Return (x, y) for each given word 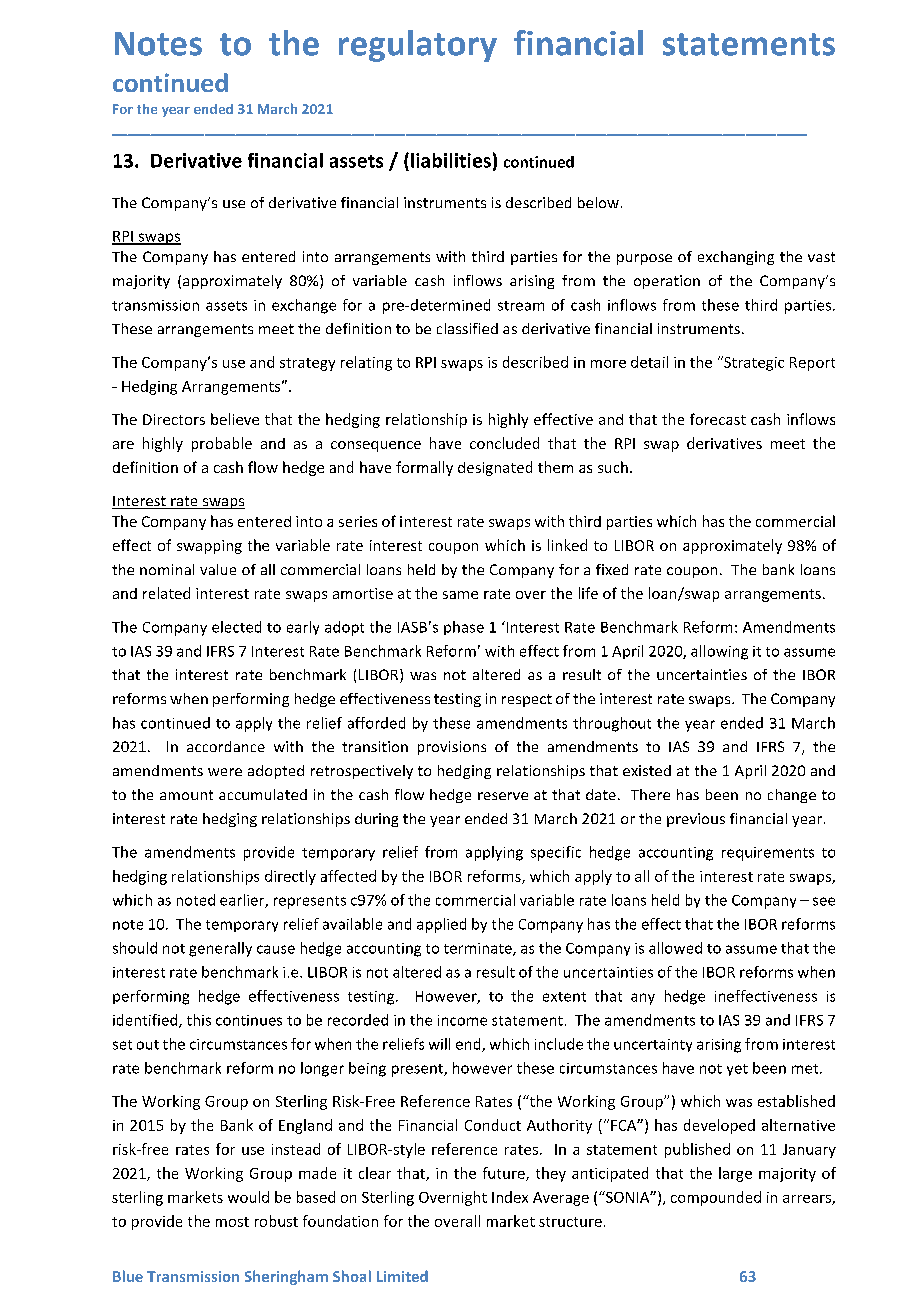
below (598, 202)
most (232, 1222)
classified (467, 328)
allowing (719, 652)
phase (464, 628)
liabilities (451, 160)
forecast (718, 419)
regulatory (418, 46)
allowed (675, 948)
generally (220, 949)
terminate (479, 949)
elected (236, 627)
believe (235, 419)
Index (510, 1197)
